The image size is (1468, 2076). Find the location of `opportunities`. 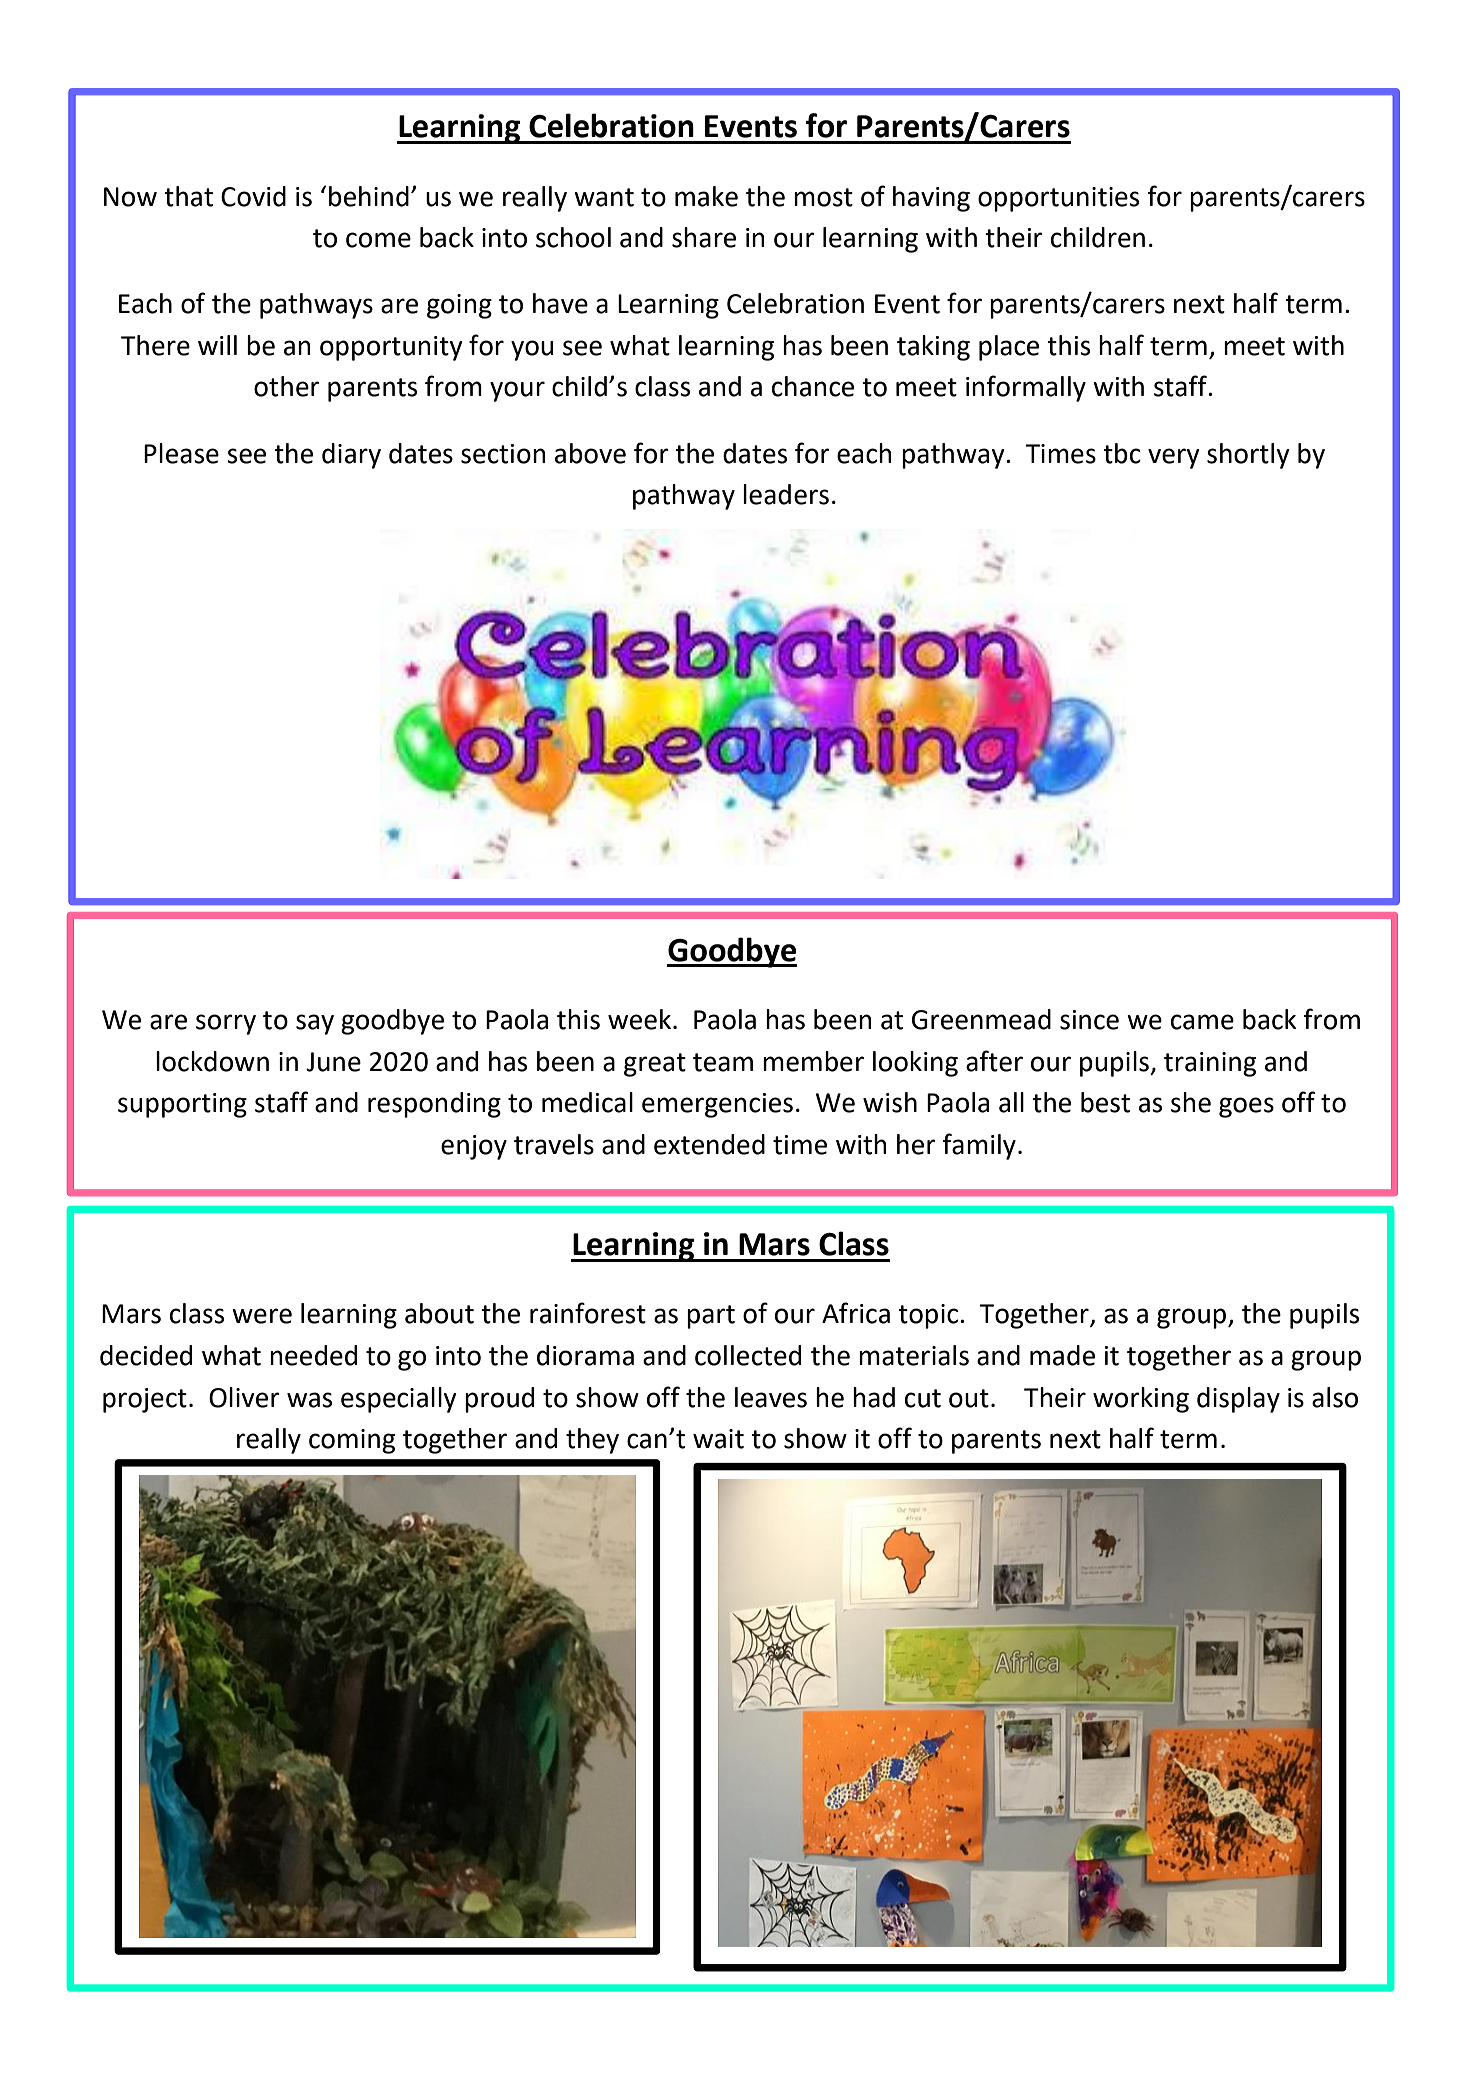

opportunities is located at coordinates (1058, 199).
